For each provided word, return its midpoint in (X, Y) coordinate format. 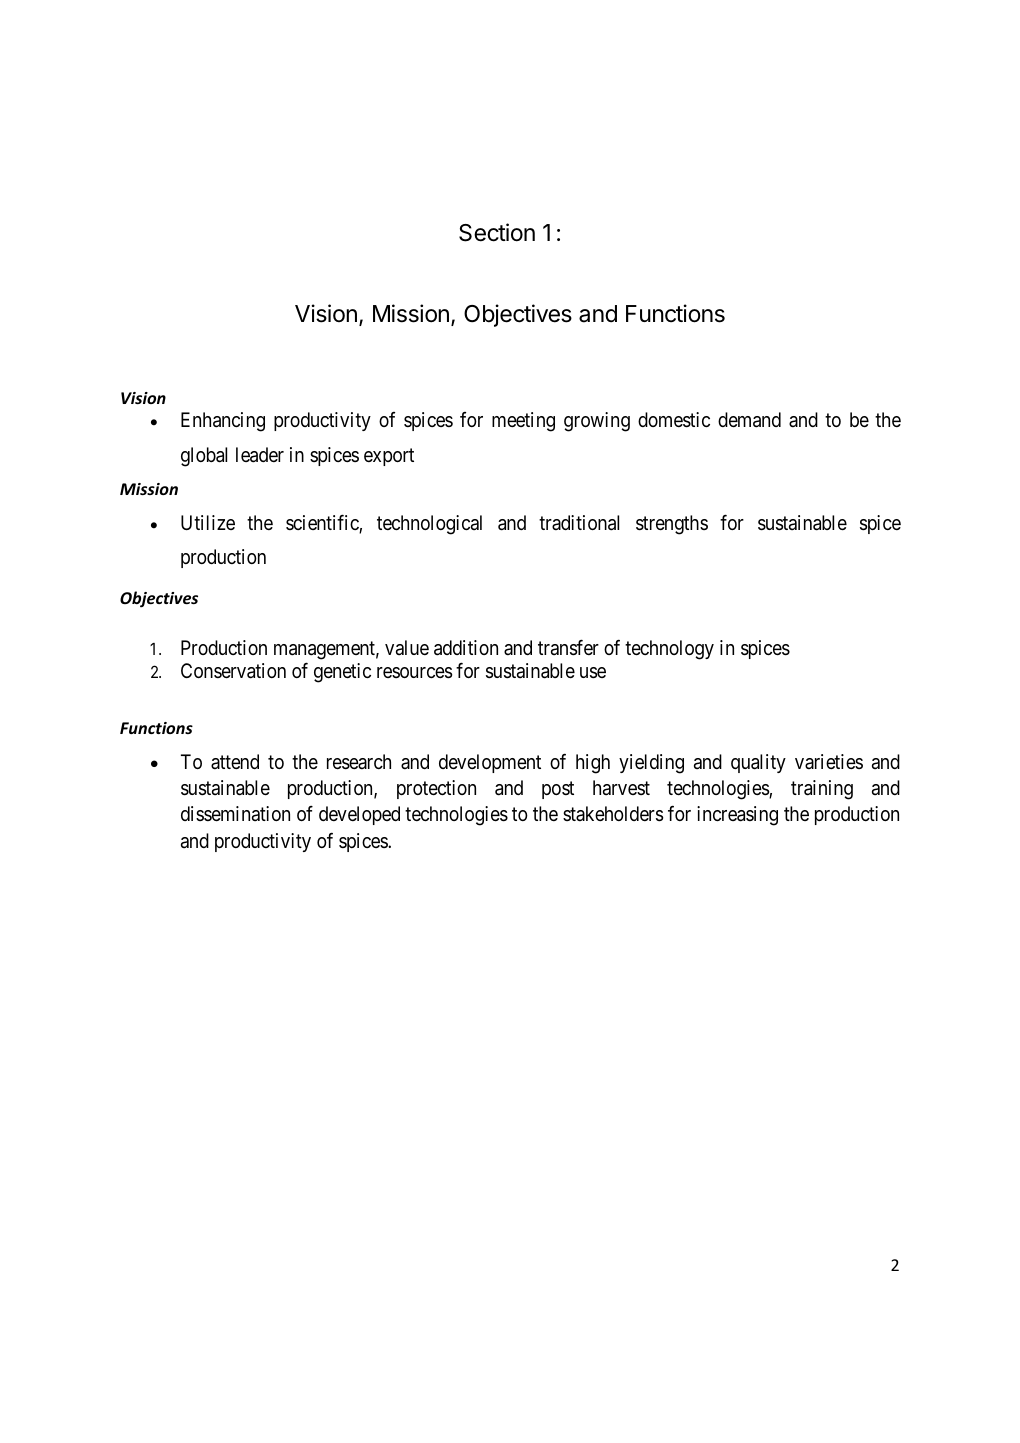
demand (749, 420)
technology (669, 650)
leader (260, 455)
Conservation (233, 671)
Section (497, 232)
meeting (523, 422)
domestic (674, 420)
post (558, 790)
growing (597, 422)
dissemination (235, 814)
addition (466, 648)
